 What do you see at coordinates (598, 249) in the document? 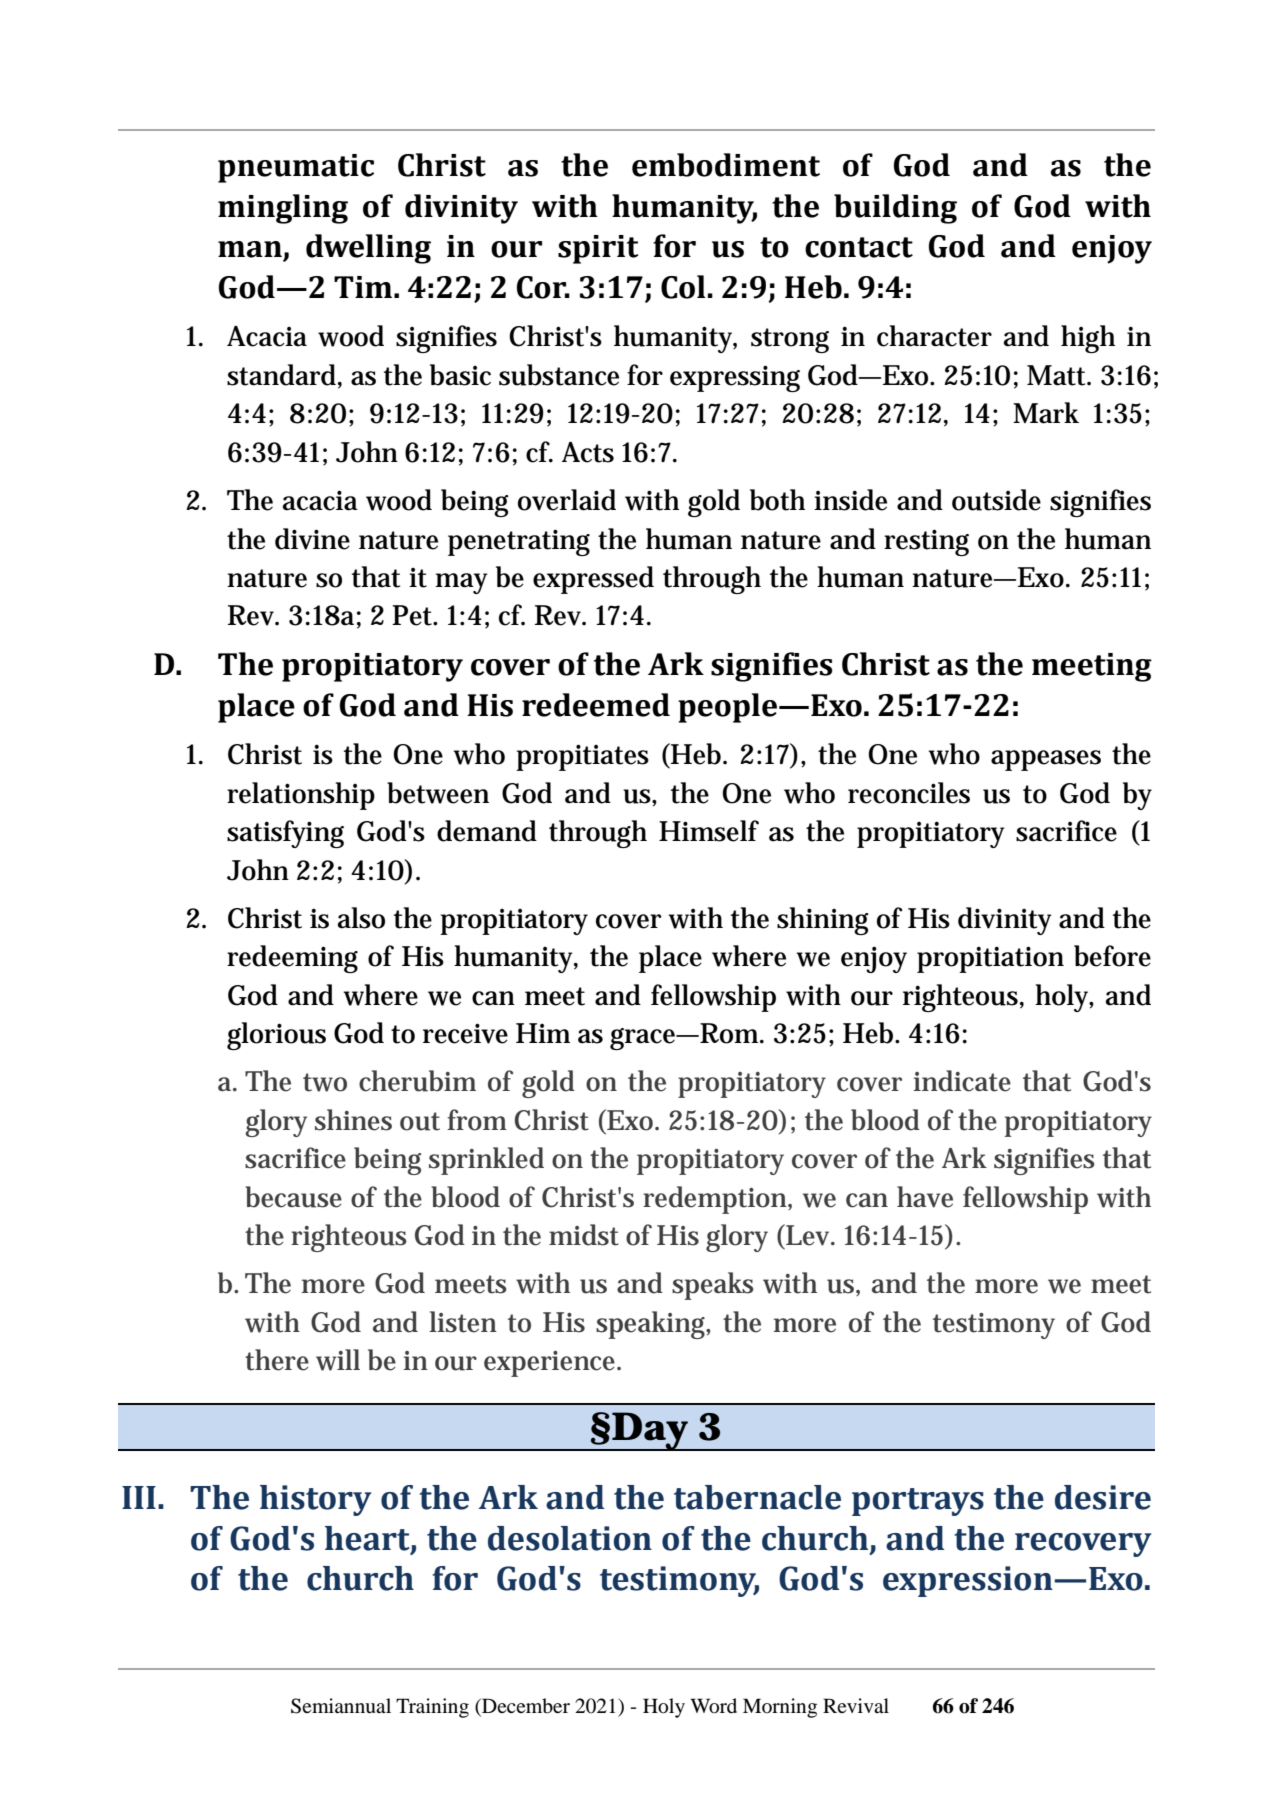
I see `spirit` at bounding box center [598, 249].
